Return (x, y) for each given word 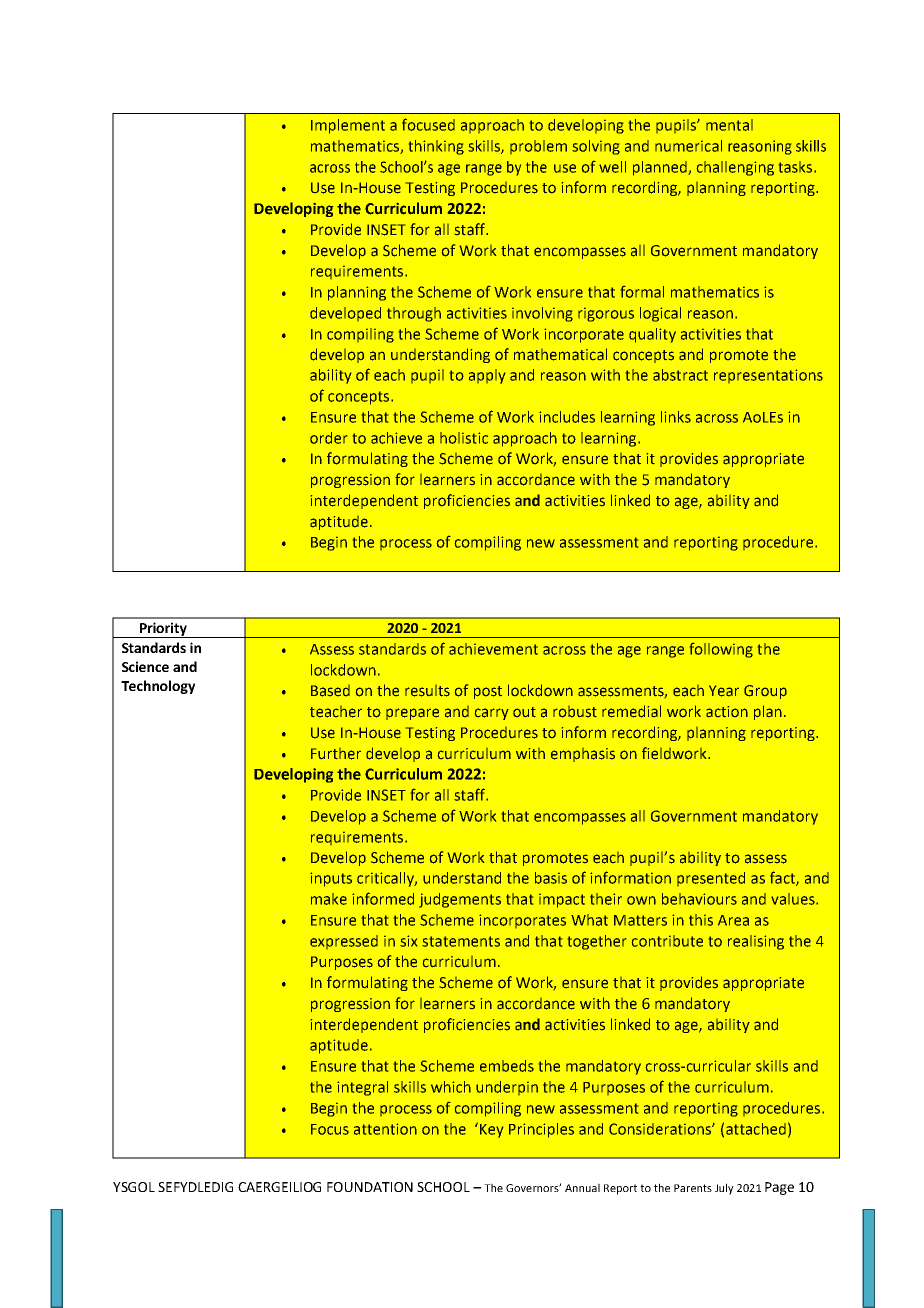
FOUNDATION (370, 1187)
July (724, 1189)
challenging (735, 168)
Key (491, 1131)
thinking (436, 147)
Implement (348, 126)
